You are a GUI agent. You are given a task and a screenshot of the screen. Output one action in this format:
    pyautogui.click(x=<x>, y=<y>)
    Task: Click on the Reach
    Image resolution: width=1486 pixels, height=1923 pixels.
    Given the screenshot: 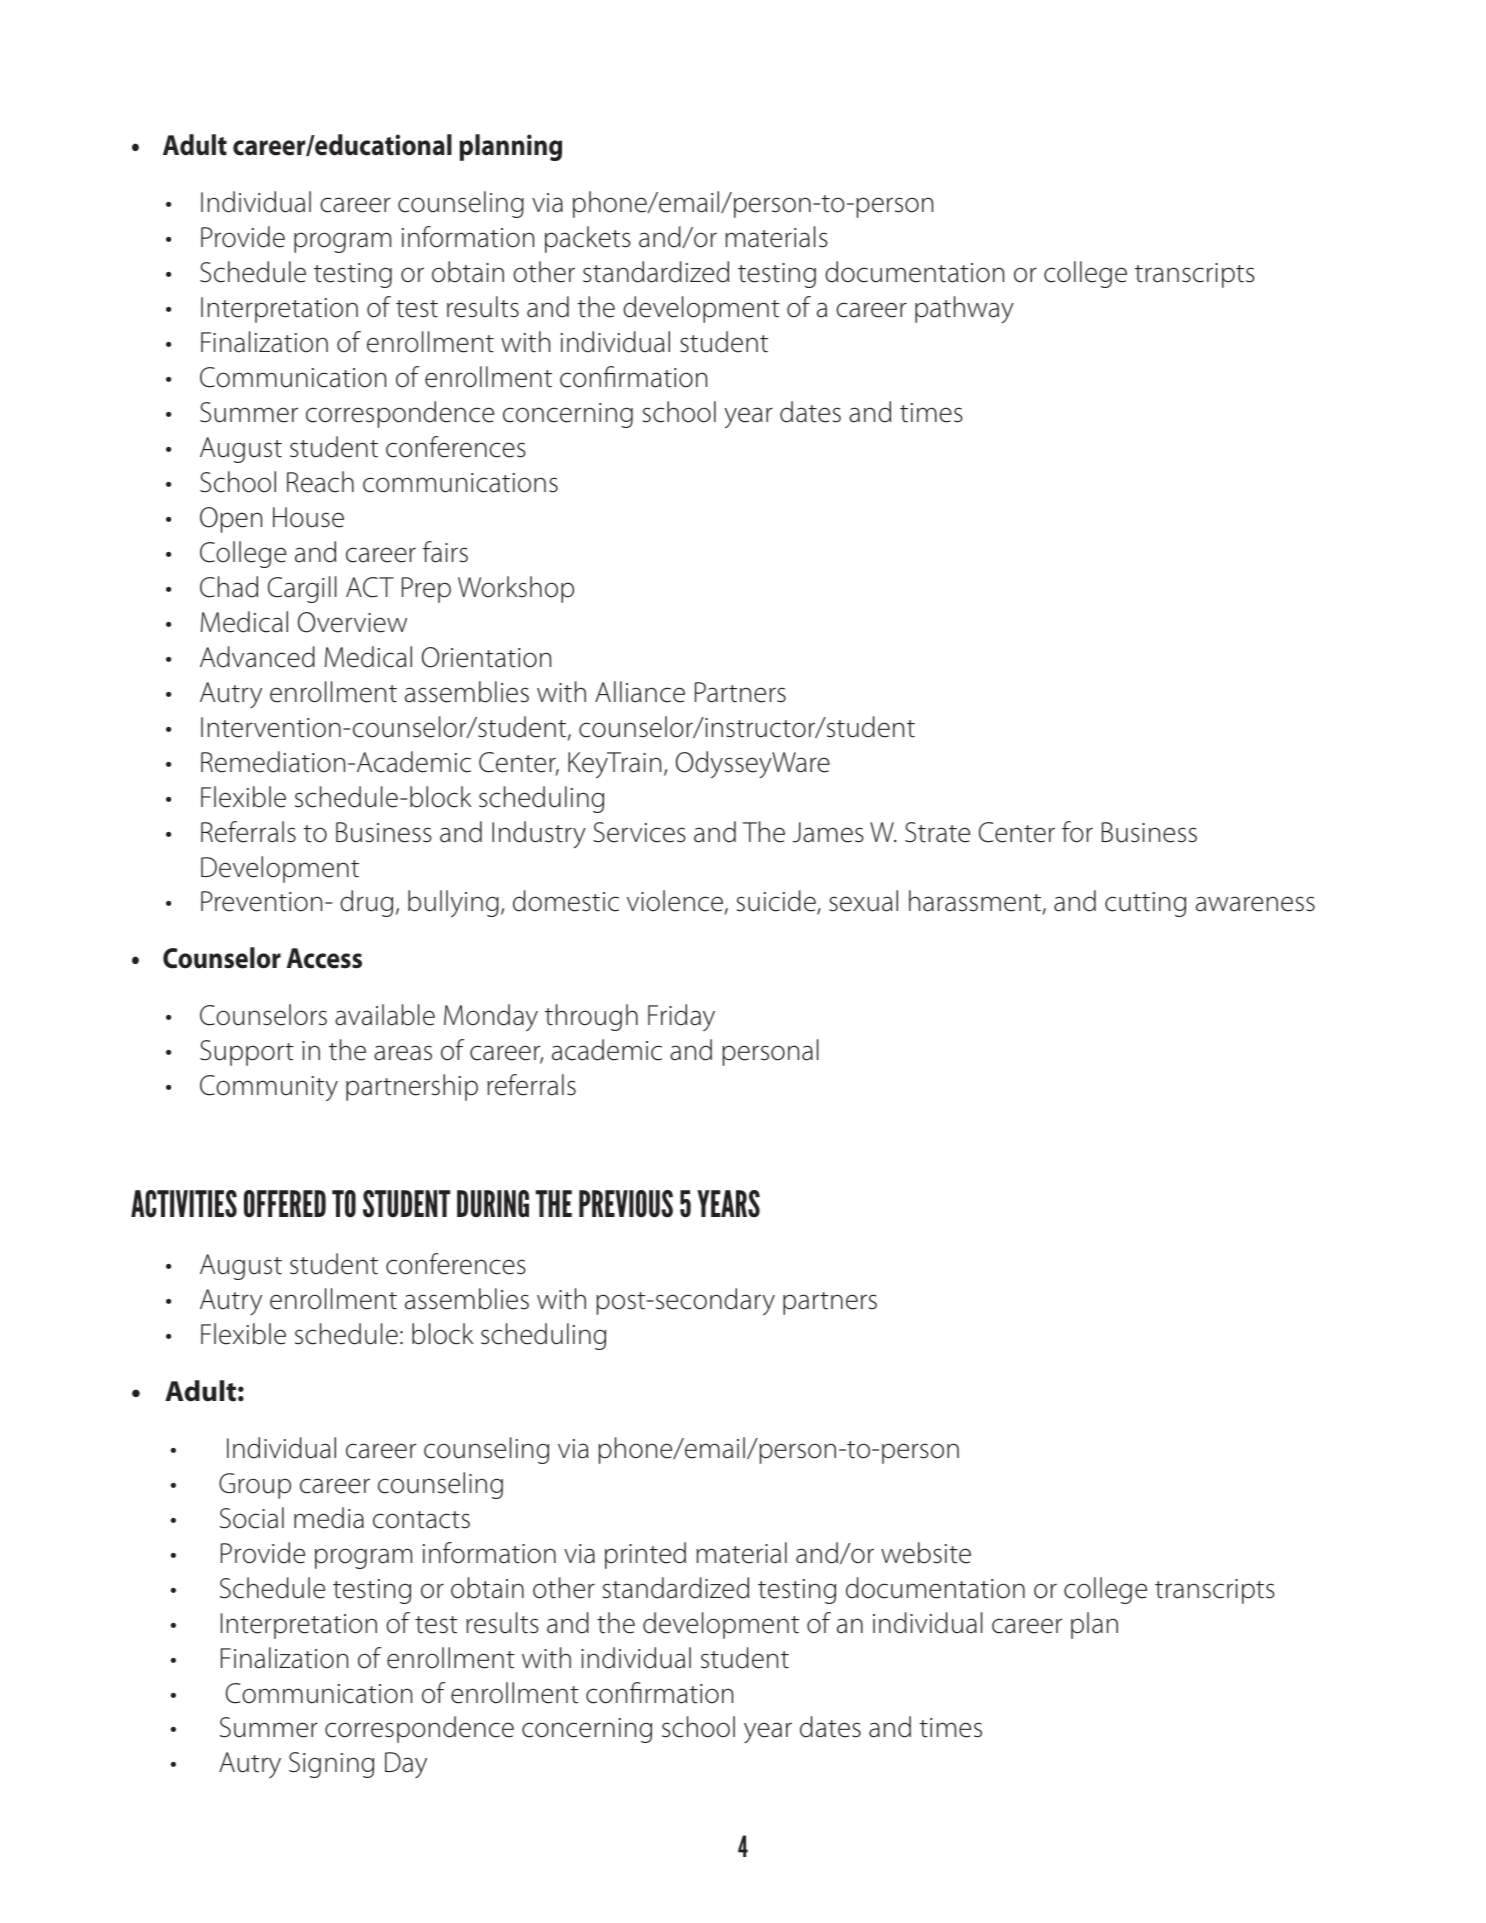 What is the action you would take?
    pyautogui.click(x=320, y=482)
